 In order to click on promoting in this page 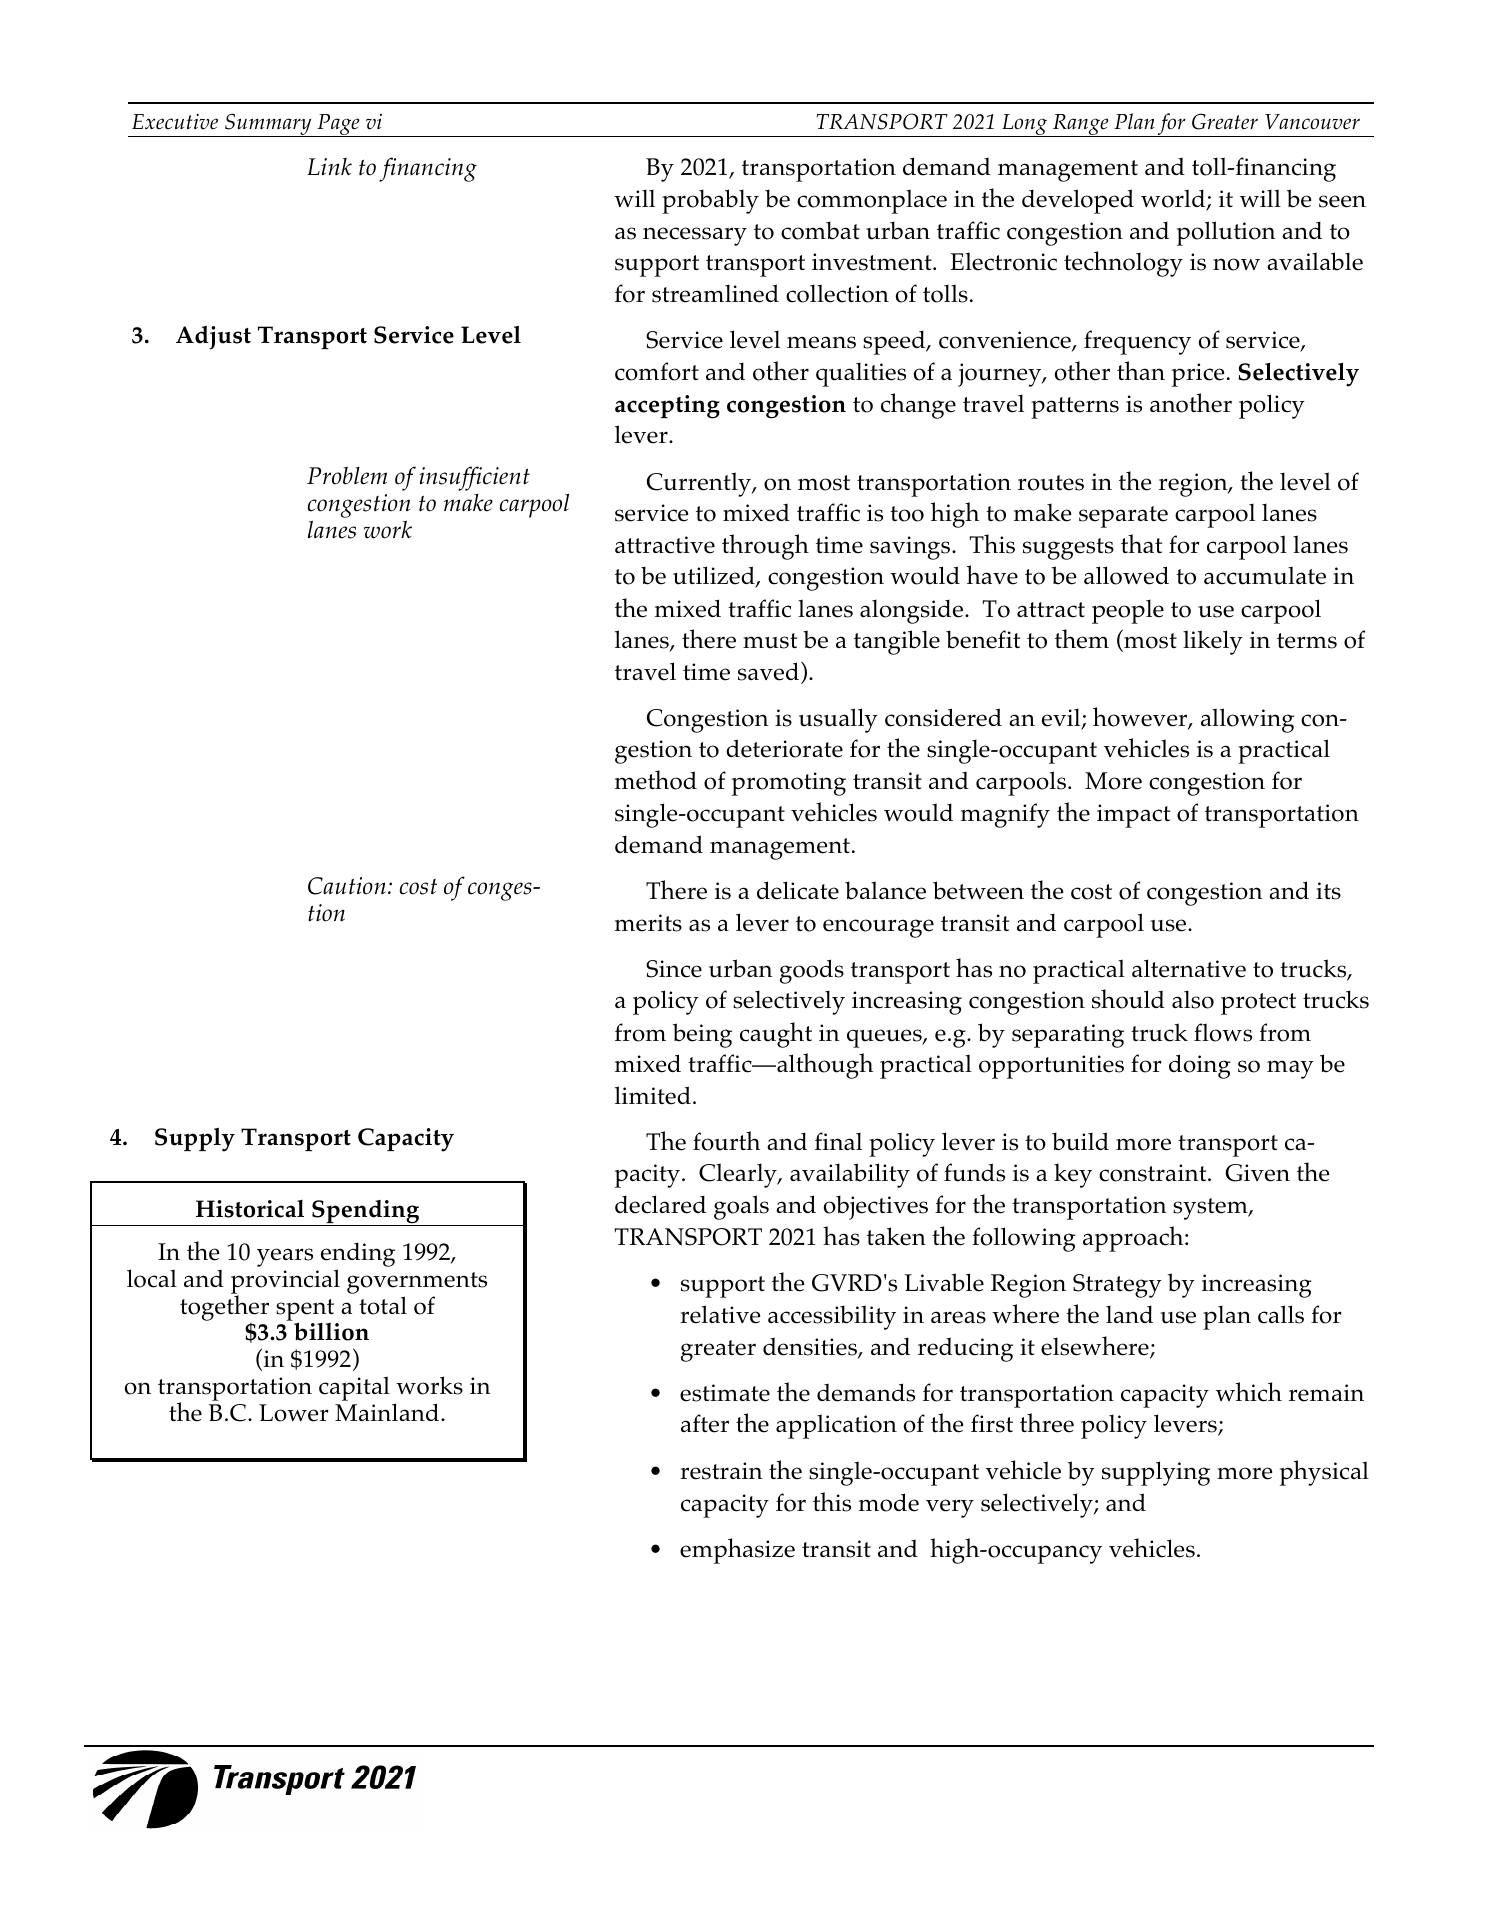, I will do `click(789, 784)`.
